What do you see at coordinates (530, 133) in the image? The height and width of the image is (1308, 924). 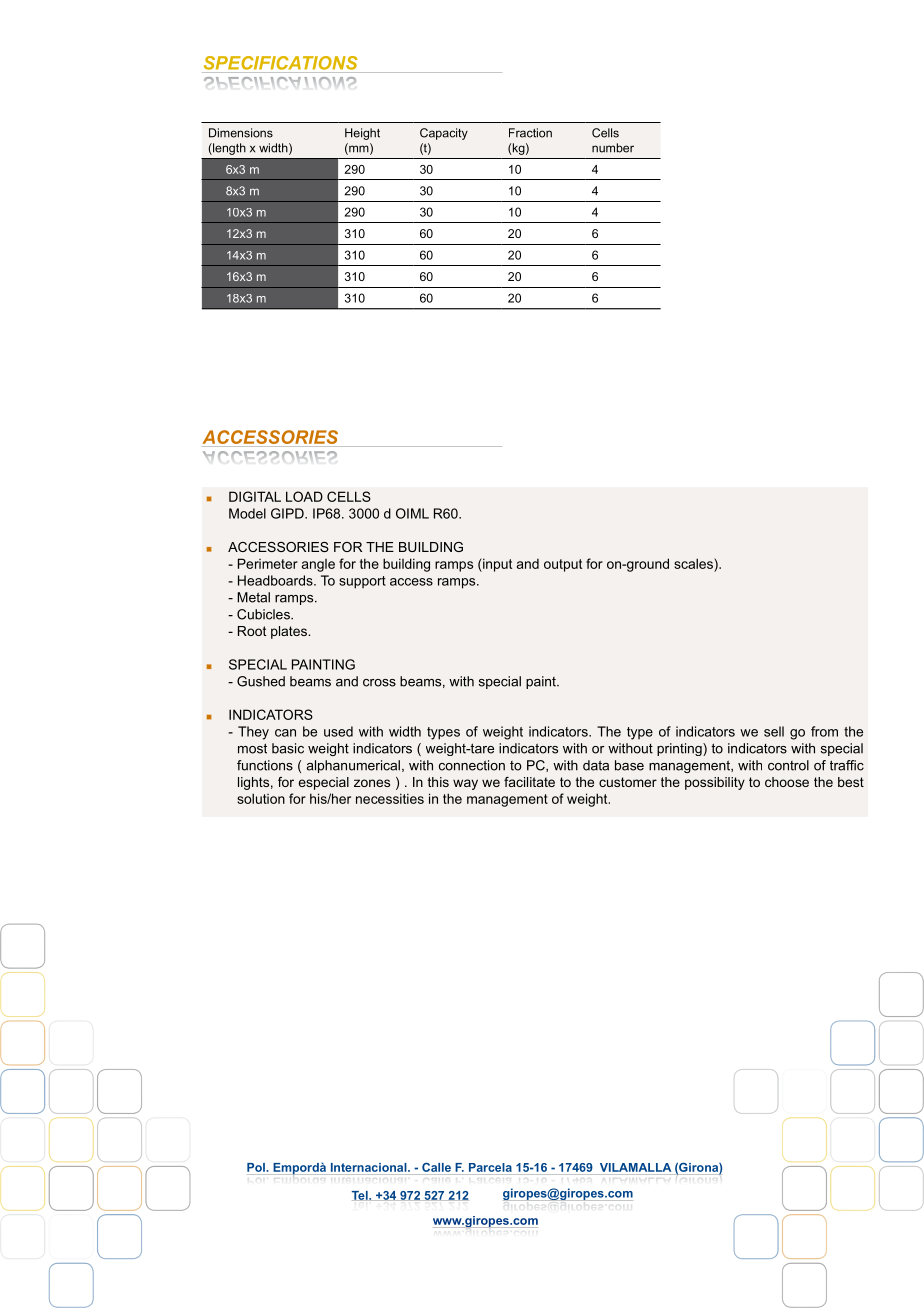 I see `Fraction` at bounding box center [530, 133].
